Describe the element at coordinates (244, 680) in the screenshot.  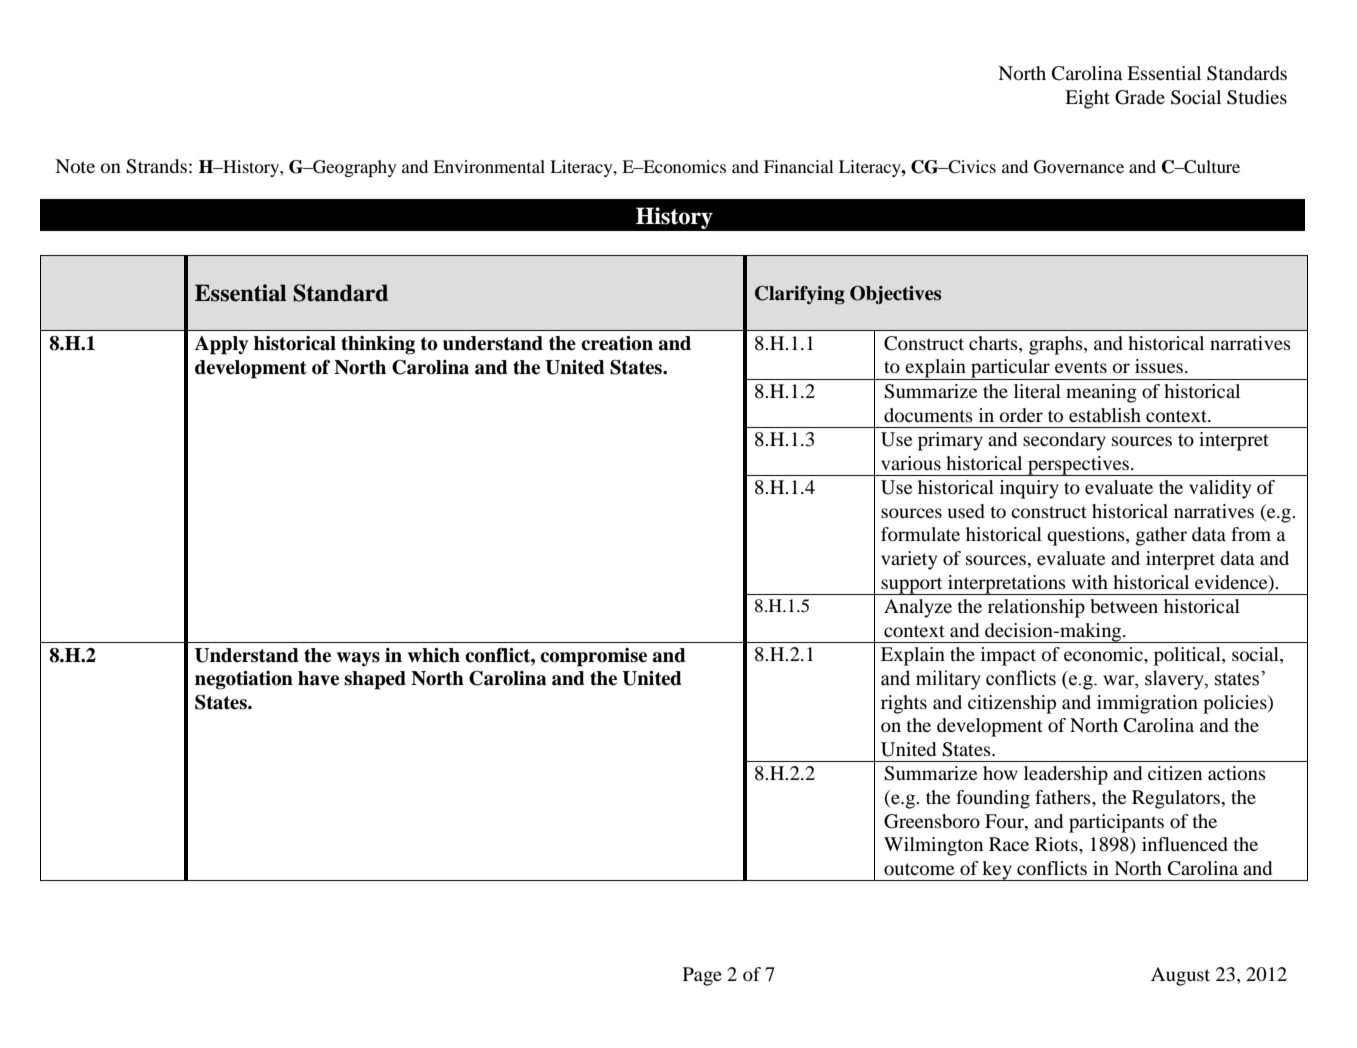
I see `negotiation` at that location.
